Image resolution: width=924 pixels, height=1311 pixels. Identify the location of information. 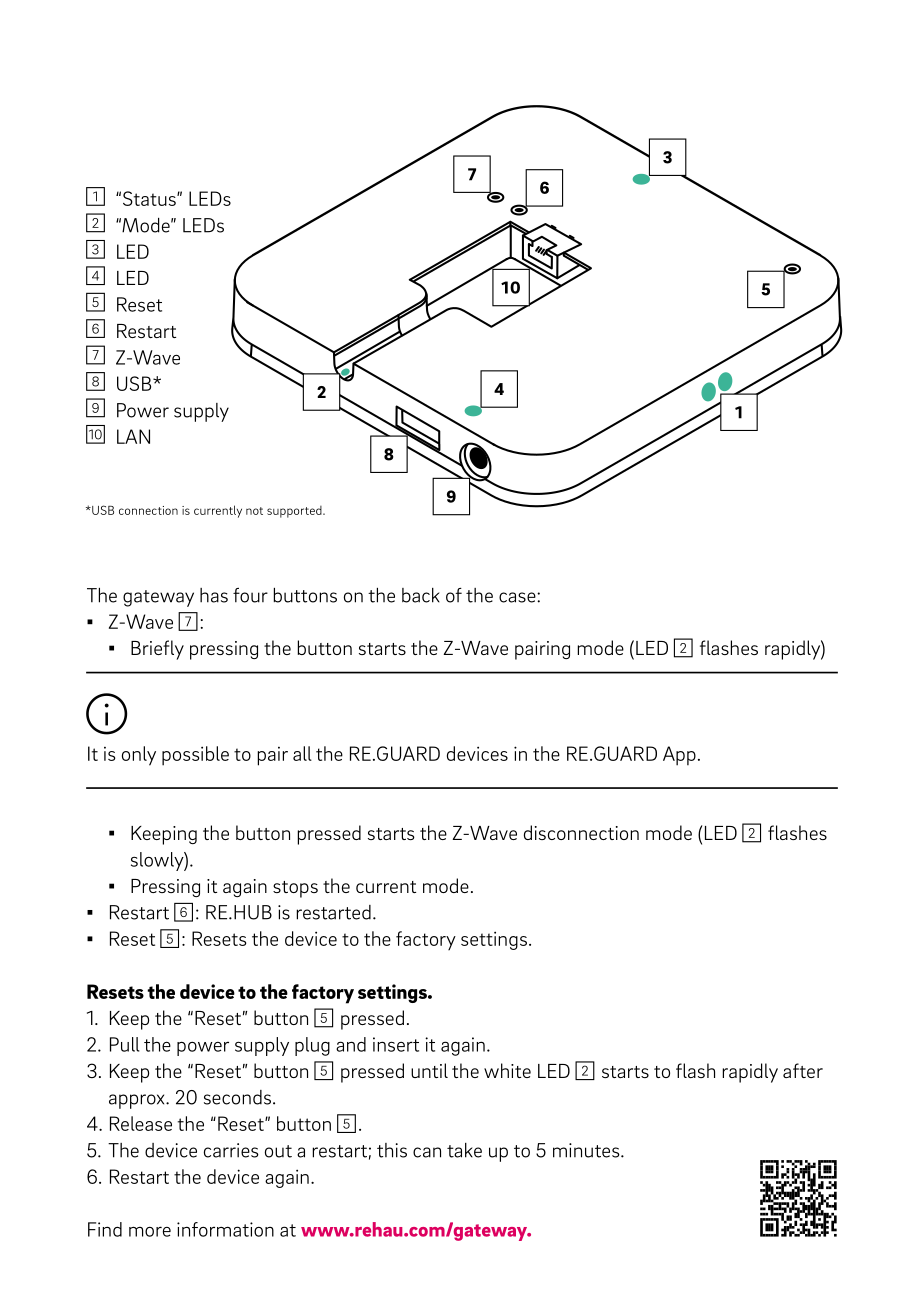
(225, 1229).
